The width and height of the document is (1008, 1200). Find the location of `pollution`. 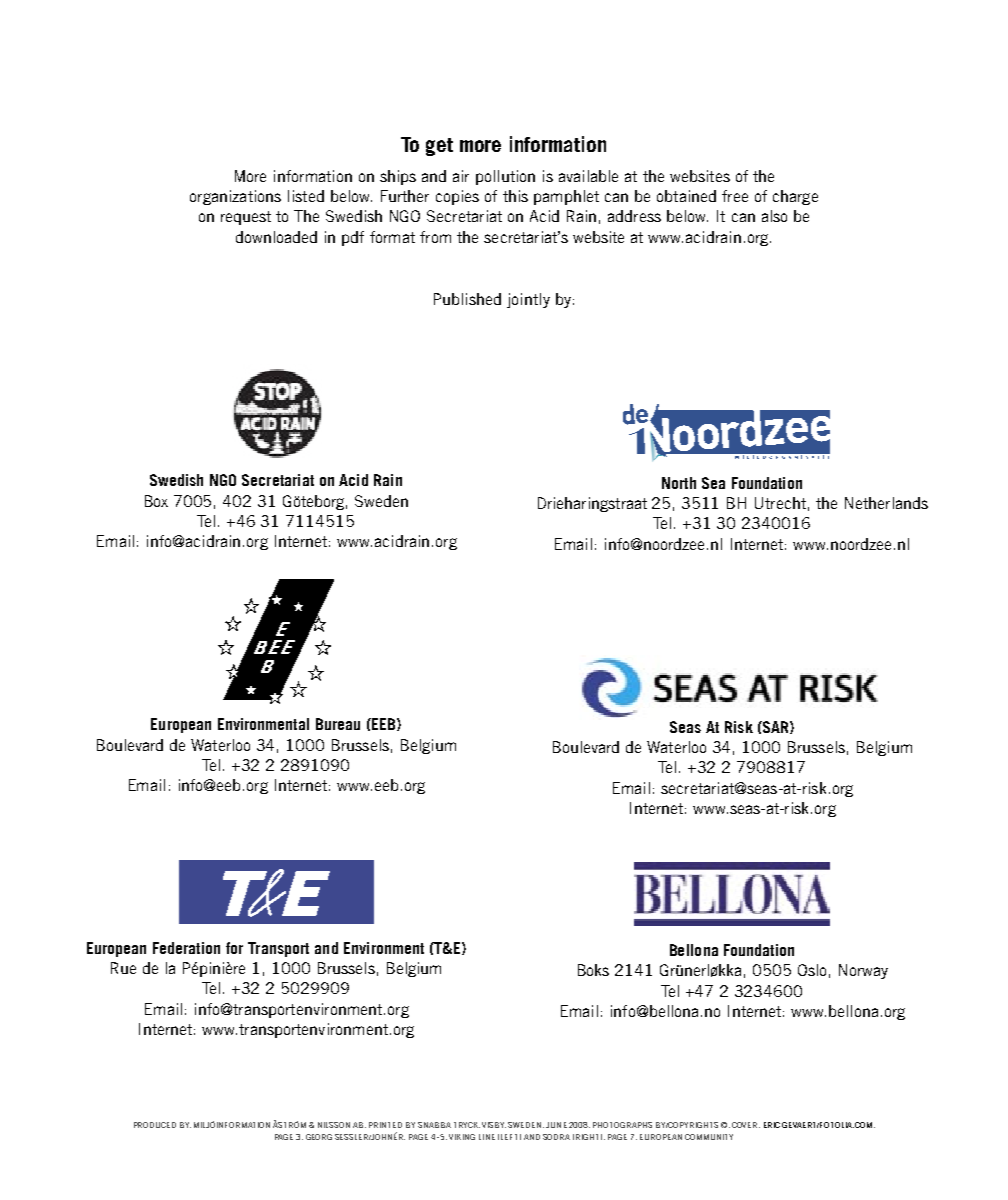

pollution is located at coordinates (505, 177).
